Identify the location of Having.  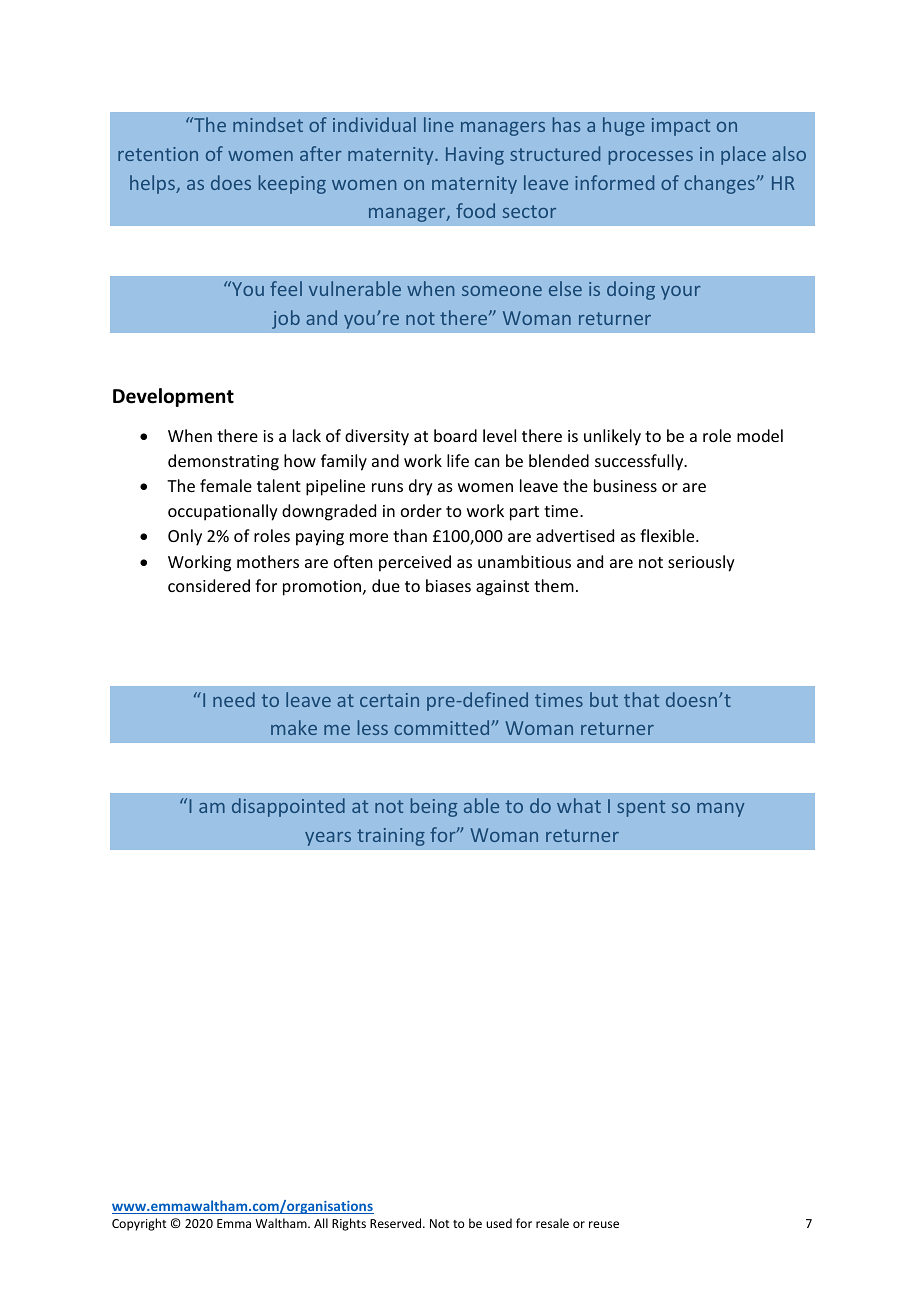
(475, 156).
